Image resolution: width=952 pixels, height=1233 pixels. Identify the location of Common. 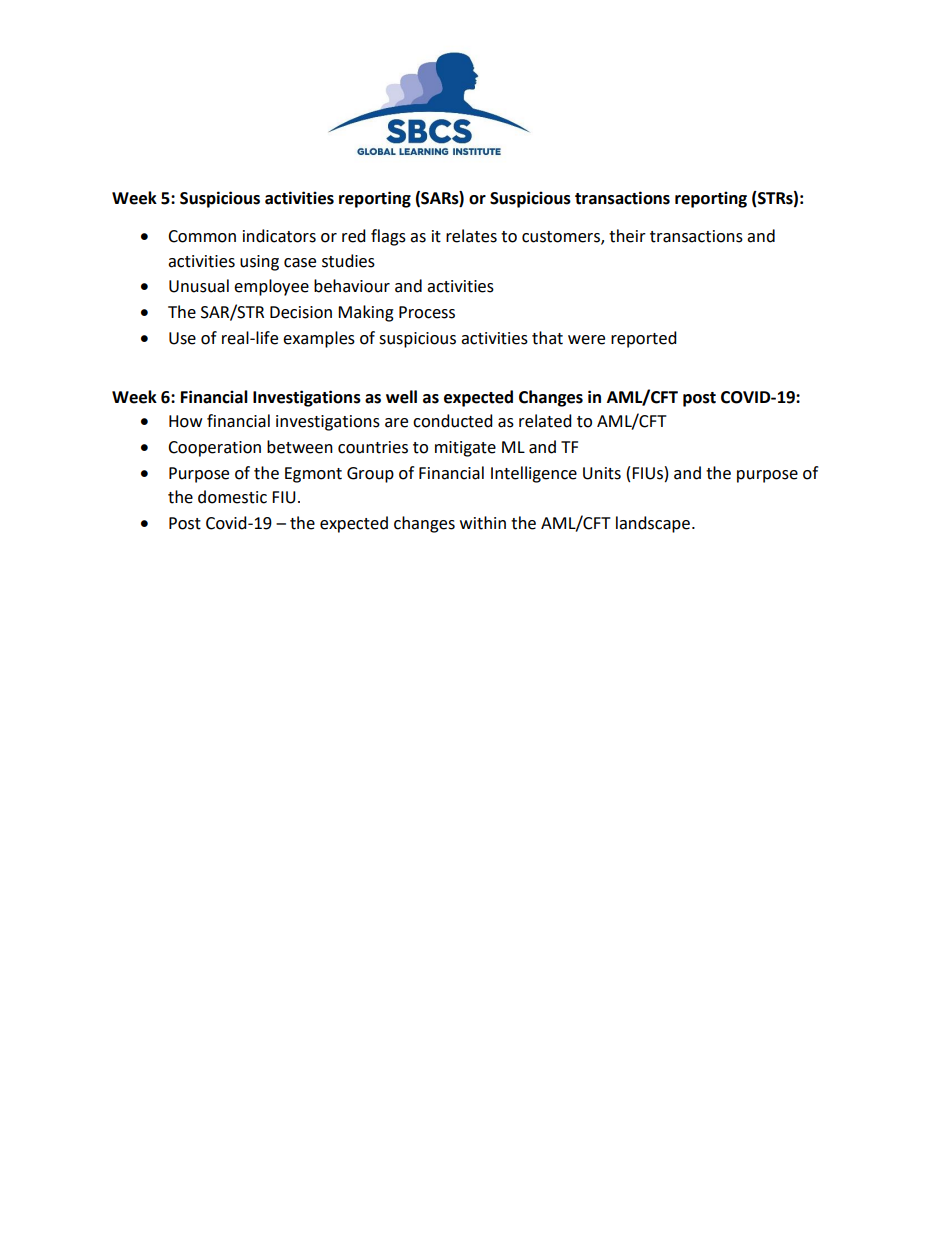
(202, 236).
